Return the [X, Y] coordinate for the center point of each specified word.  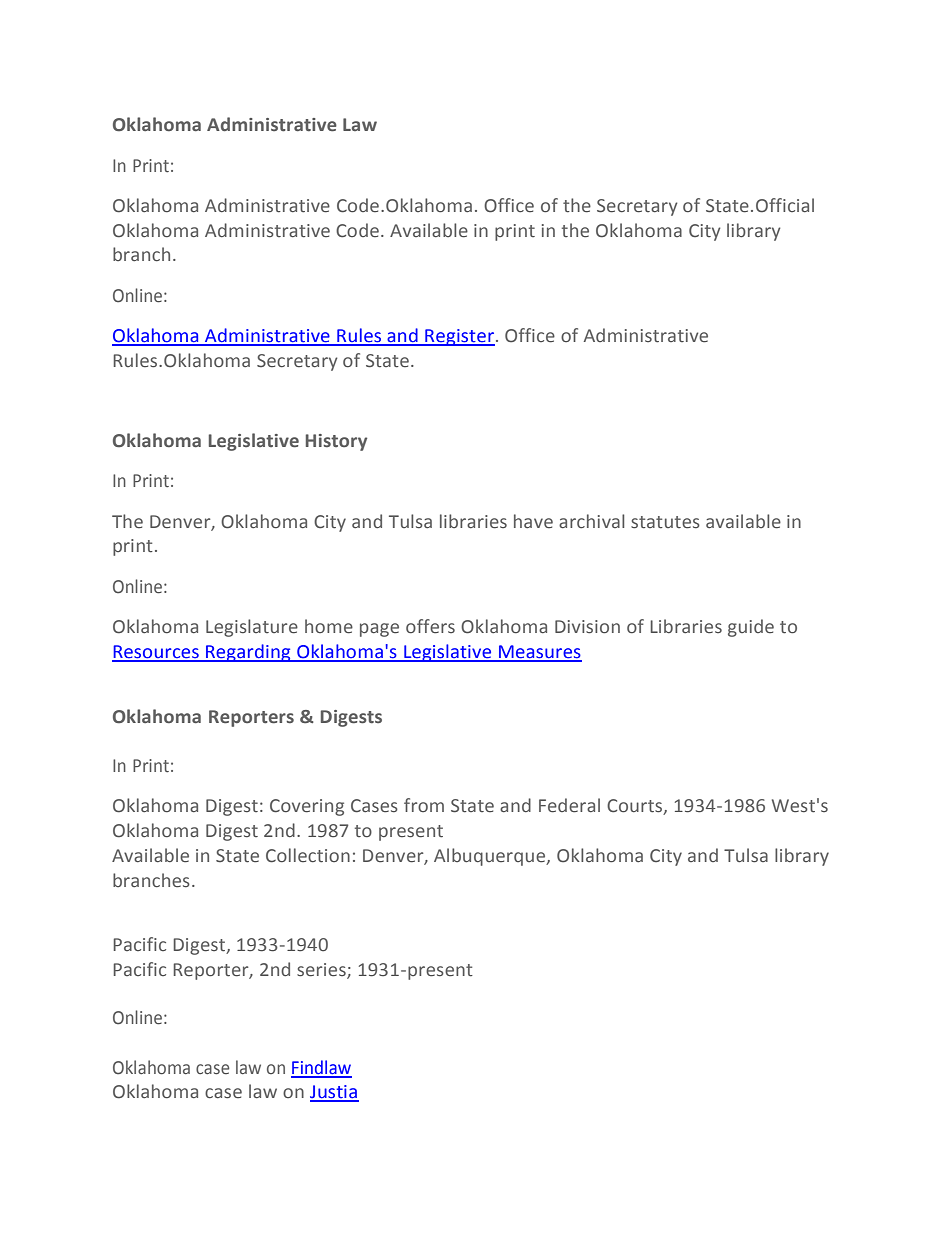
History [336, 442]
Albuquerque [491, 857]
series [322, 970]
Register [459, 337]
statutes [665, 522]
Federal [569, 805]
